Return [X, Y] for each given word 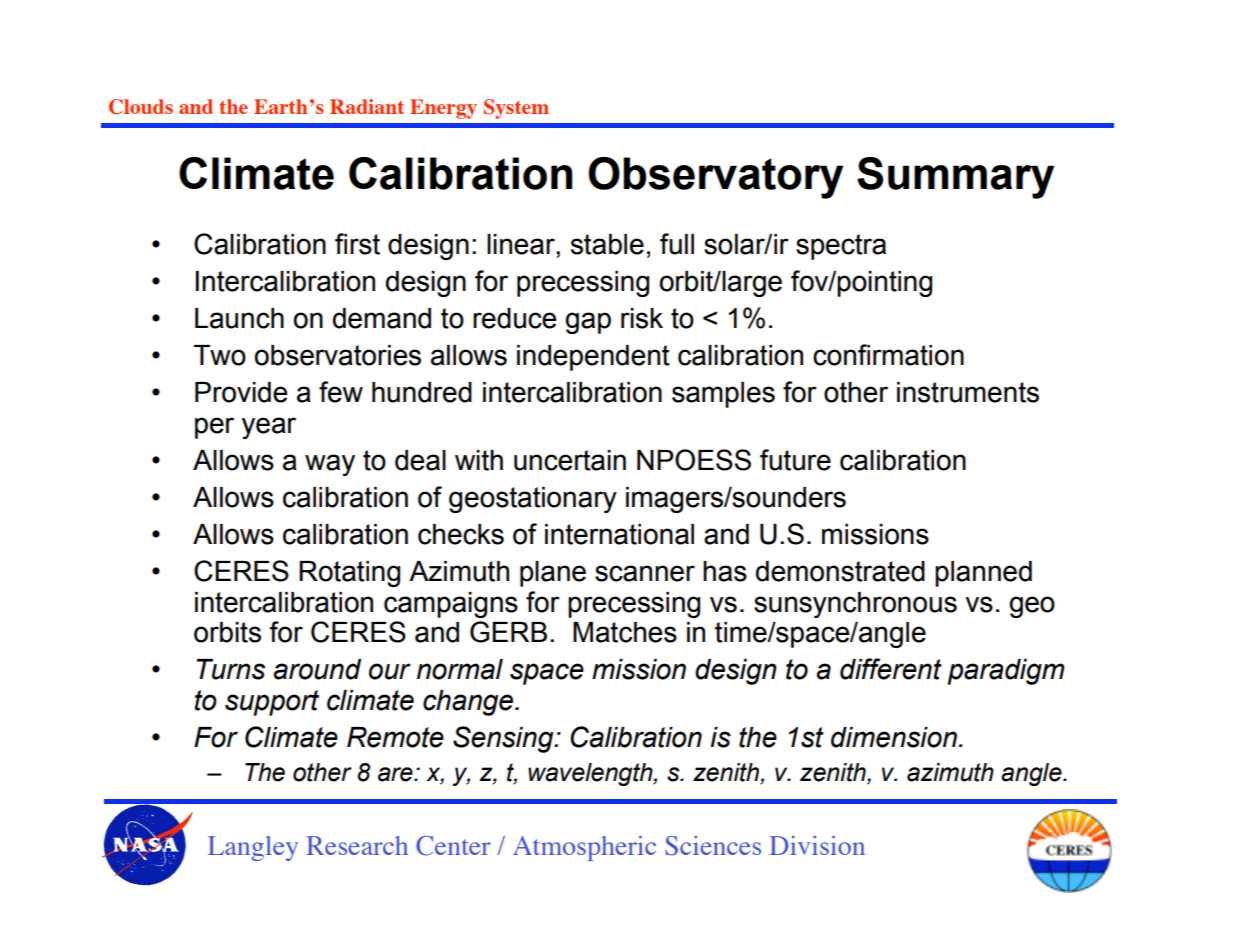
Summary [955, 178]
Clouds [141, 107]
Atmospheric [584, 848]
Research [357, 845]
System [516, 109]
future [795, 460]
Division [817, 845]
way [330, 465]
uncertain [570, 460]
